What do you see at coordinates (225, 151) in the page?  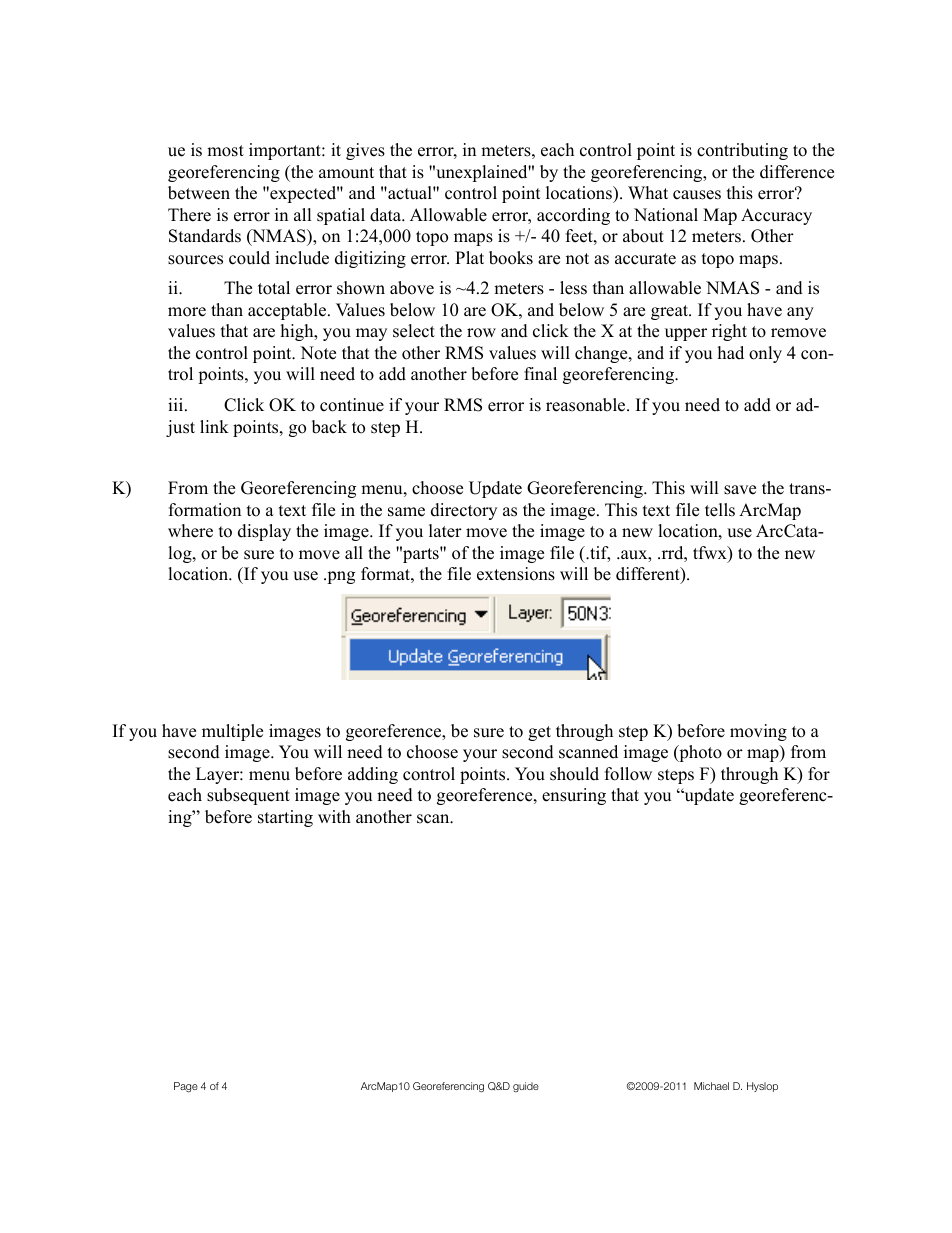 I see `most` at bounding box center [225, 151].
